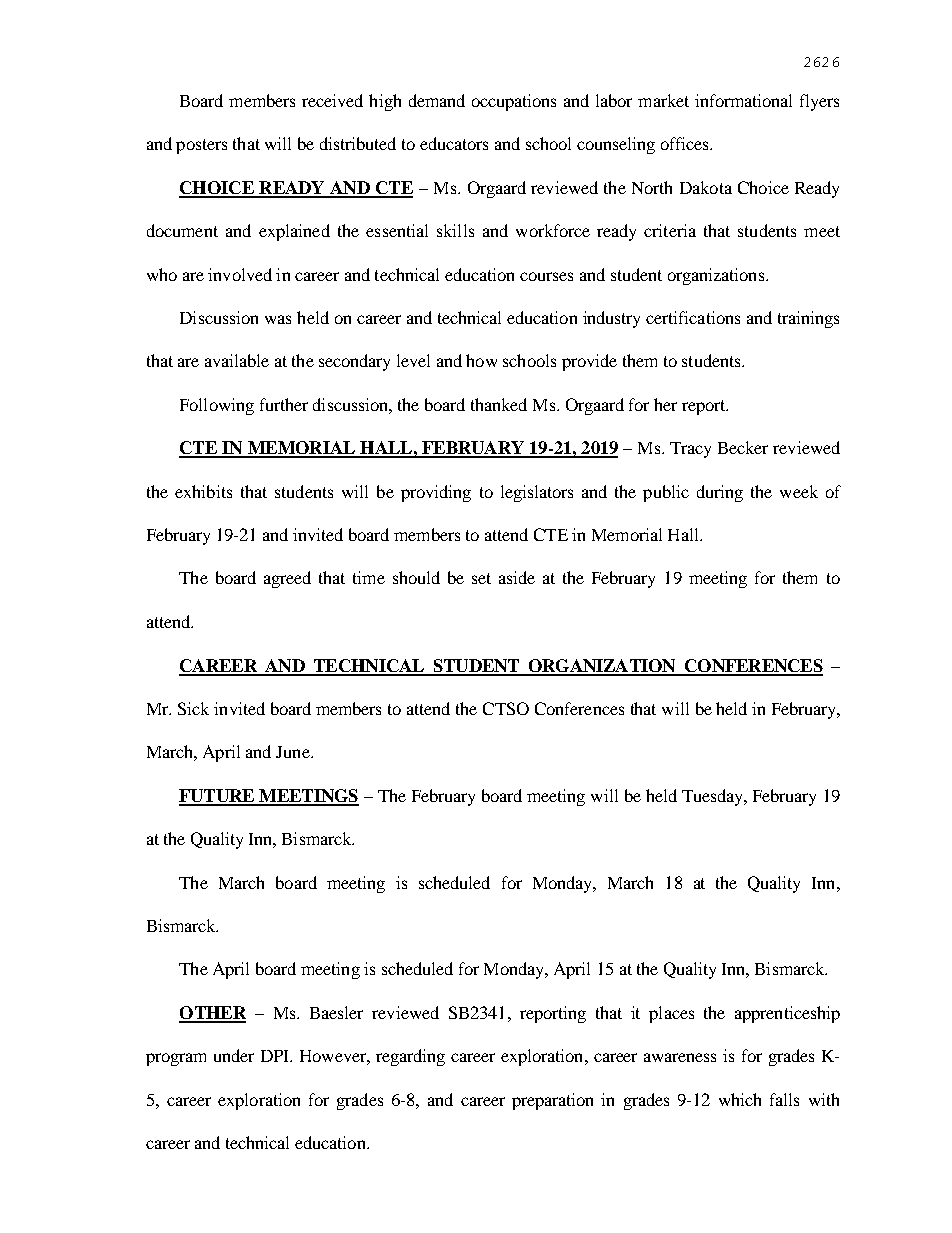  I want to click on Becker, so click(743, 447).
